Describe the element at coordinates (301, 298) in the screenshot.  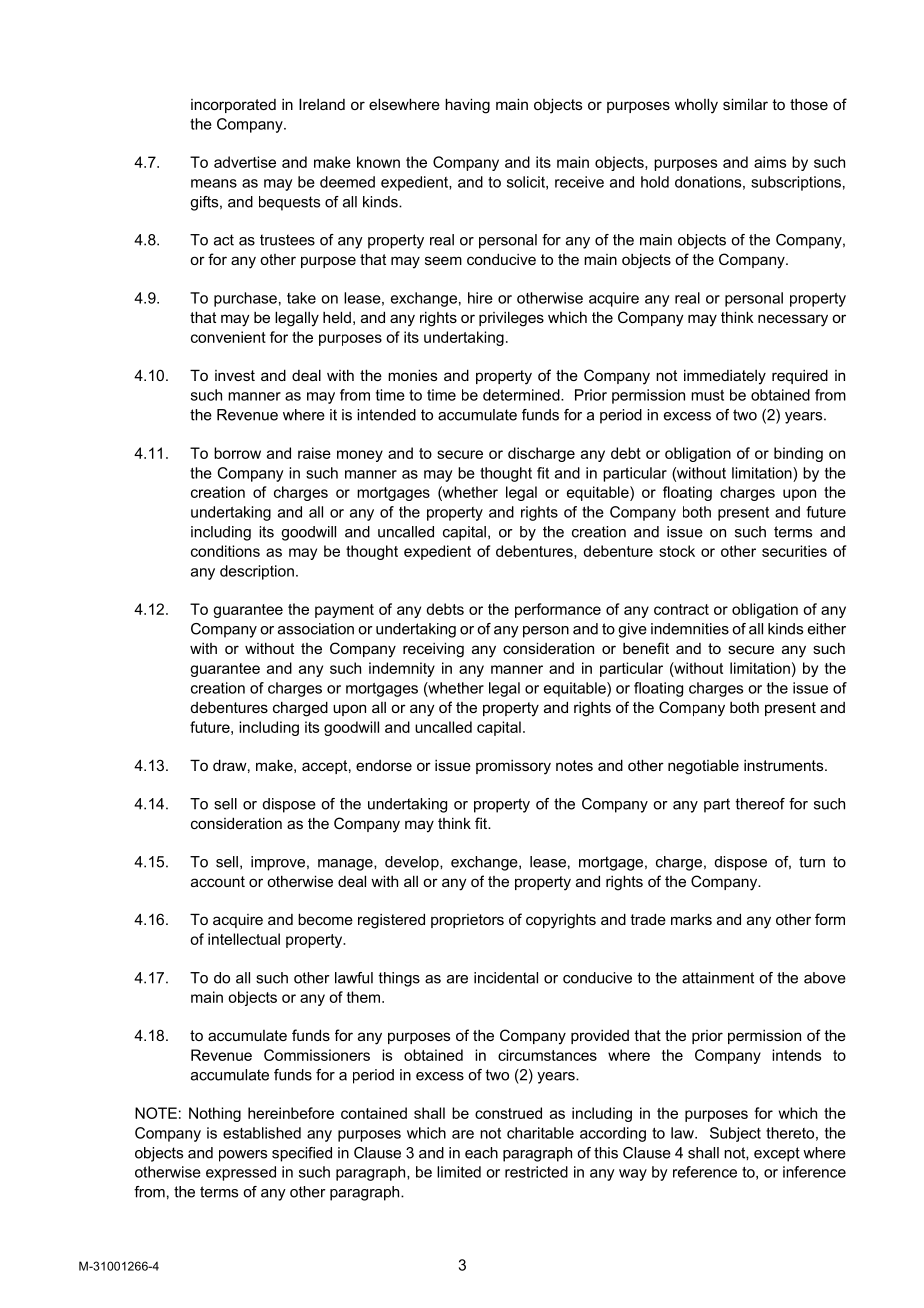
I see `take` at that location.
